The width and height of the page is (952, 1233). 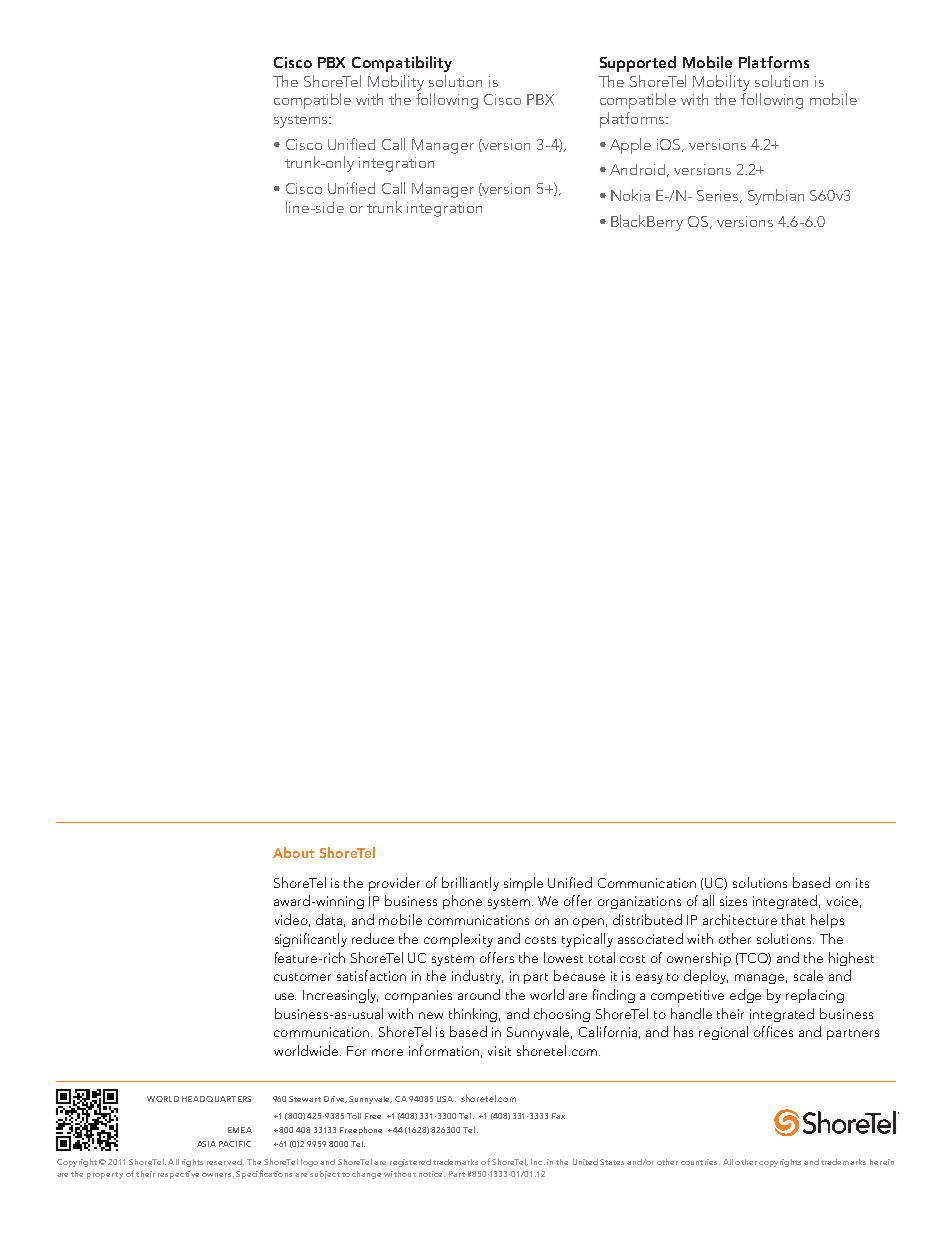 What do you see at coordinates (558, 1116) in the page?
I see `Fax` at bounding box center [558, 1116].
